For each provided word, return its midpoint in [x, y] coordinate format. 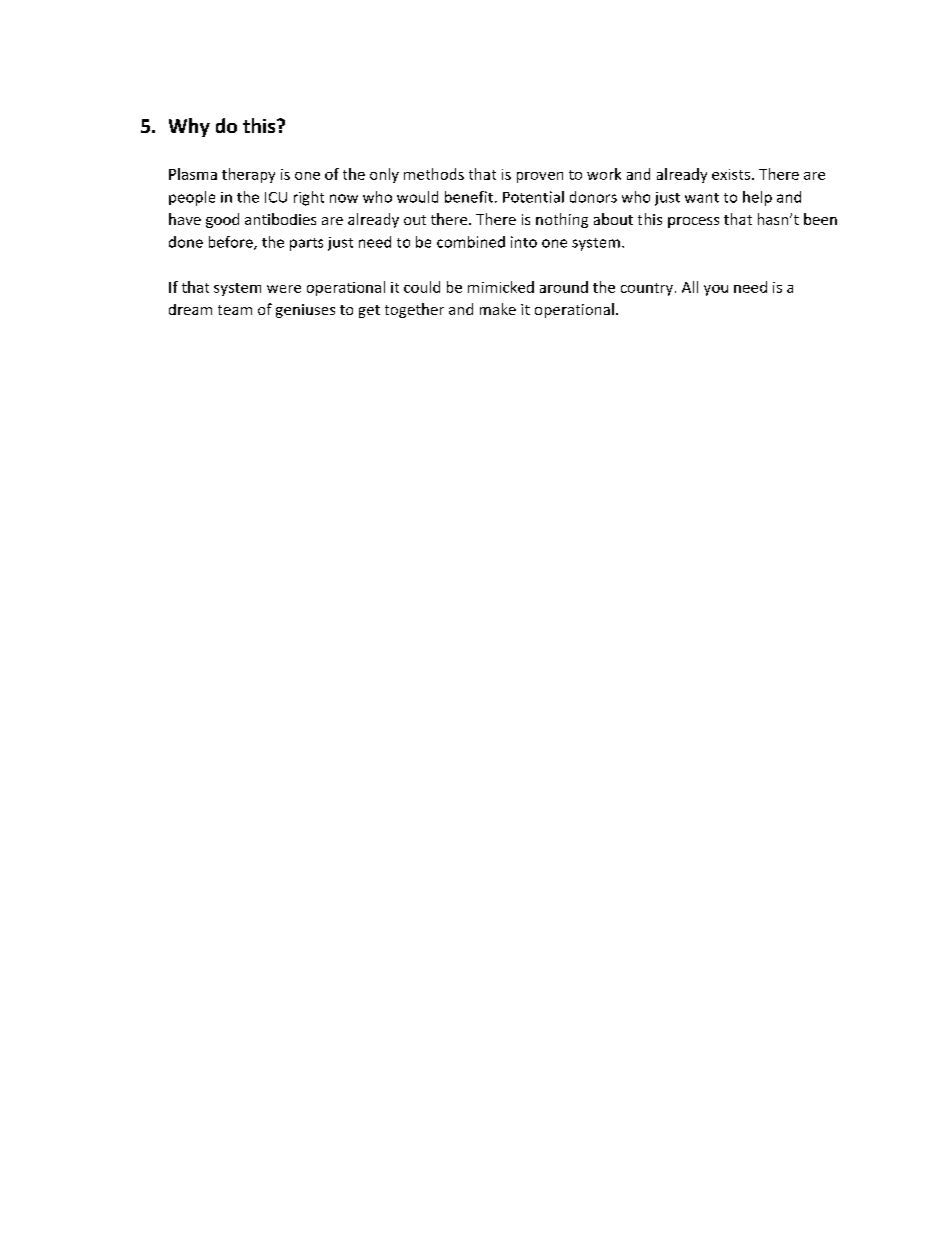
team [235, 310]
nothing [562, 220]
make [498, 309]
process [693, 222]
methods [434, 174]
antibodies [280, 219]
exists [731, 174]
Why [189, 127]
